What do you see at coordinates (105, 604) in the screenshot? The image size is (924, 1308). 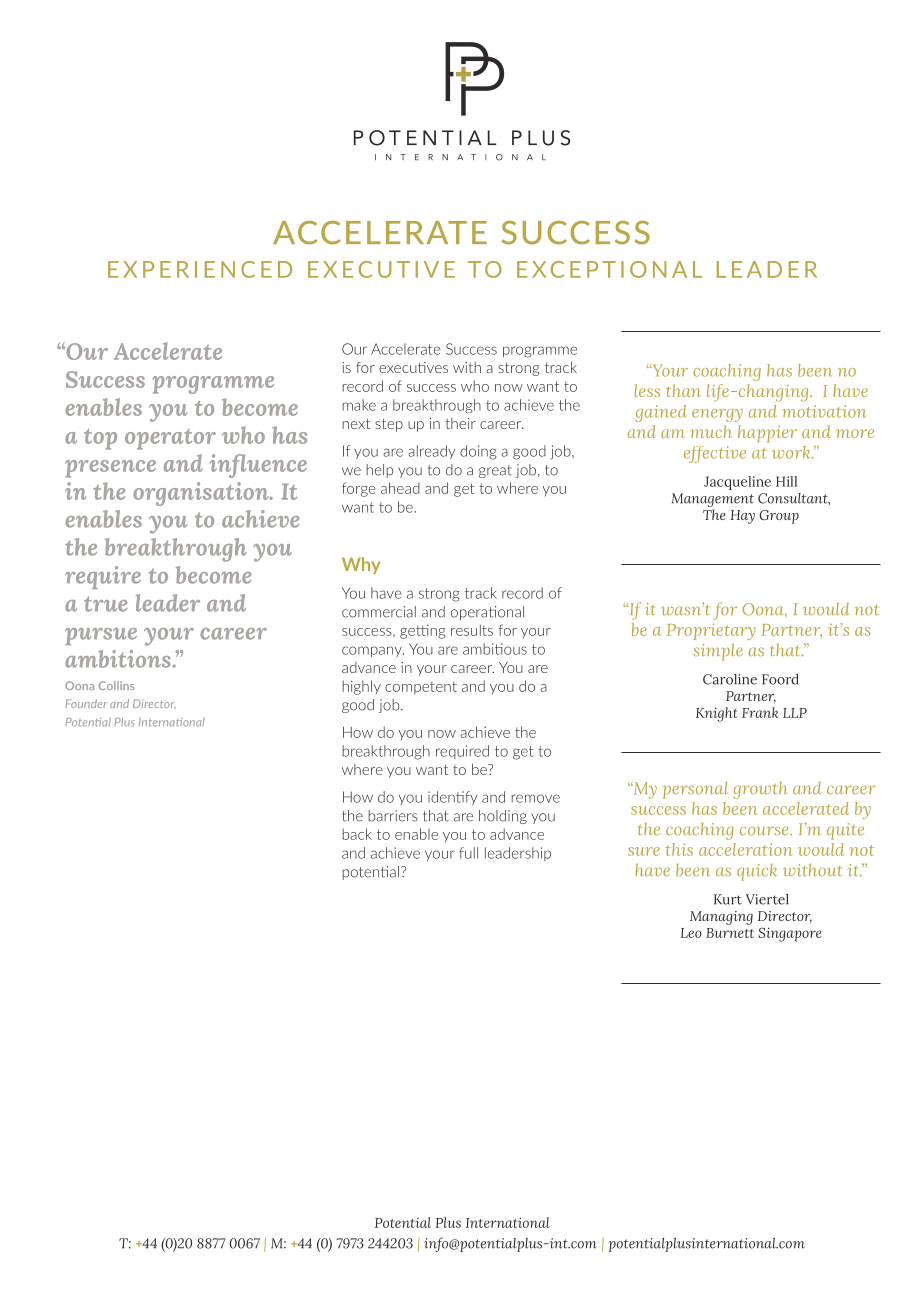 I see `true` at bounding box center [105, 604].
